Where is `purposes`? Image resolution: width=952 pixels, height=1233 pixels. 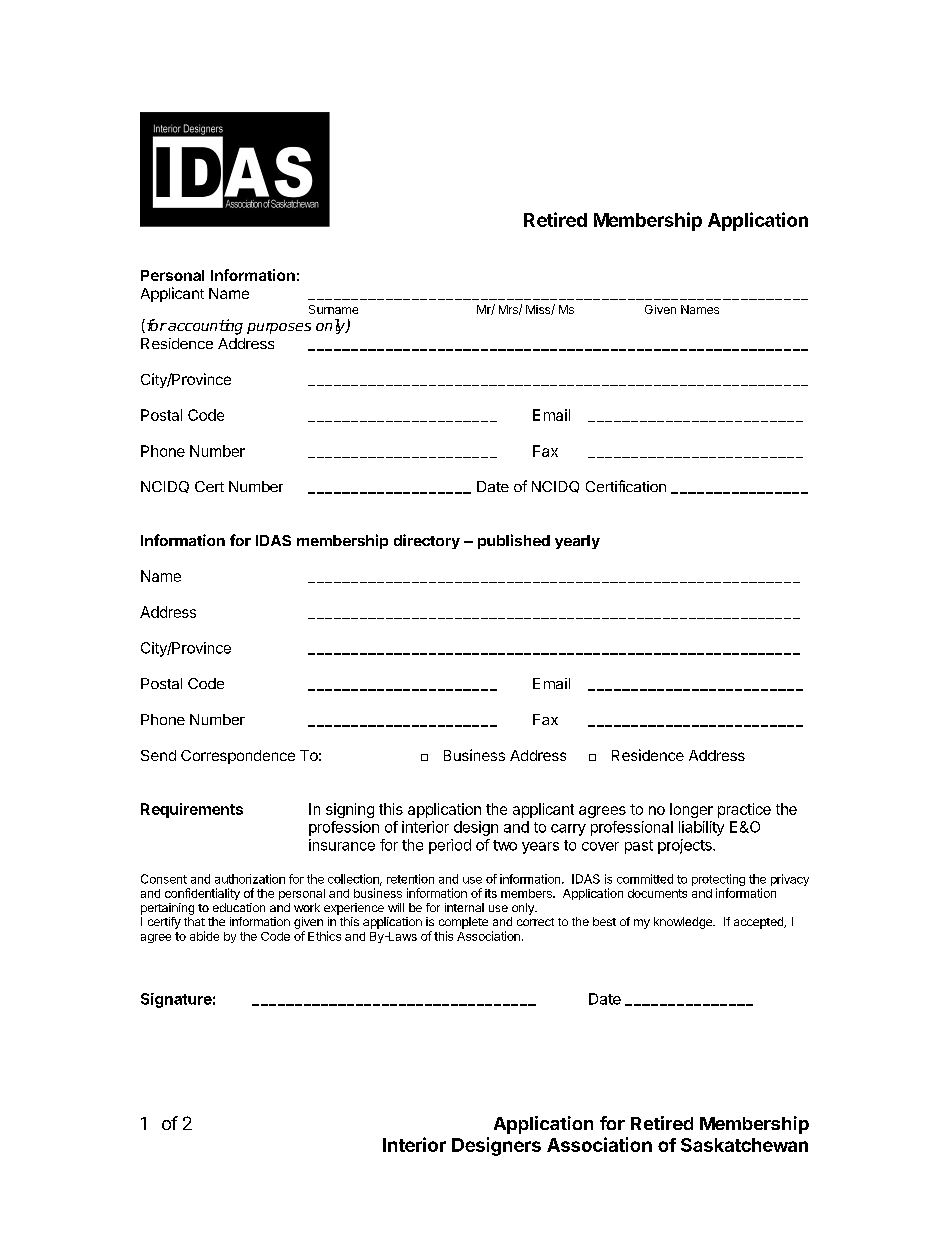 purposes is located at coordinates (279, 328).
